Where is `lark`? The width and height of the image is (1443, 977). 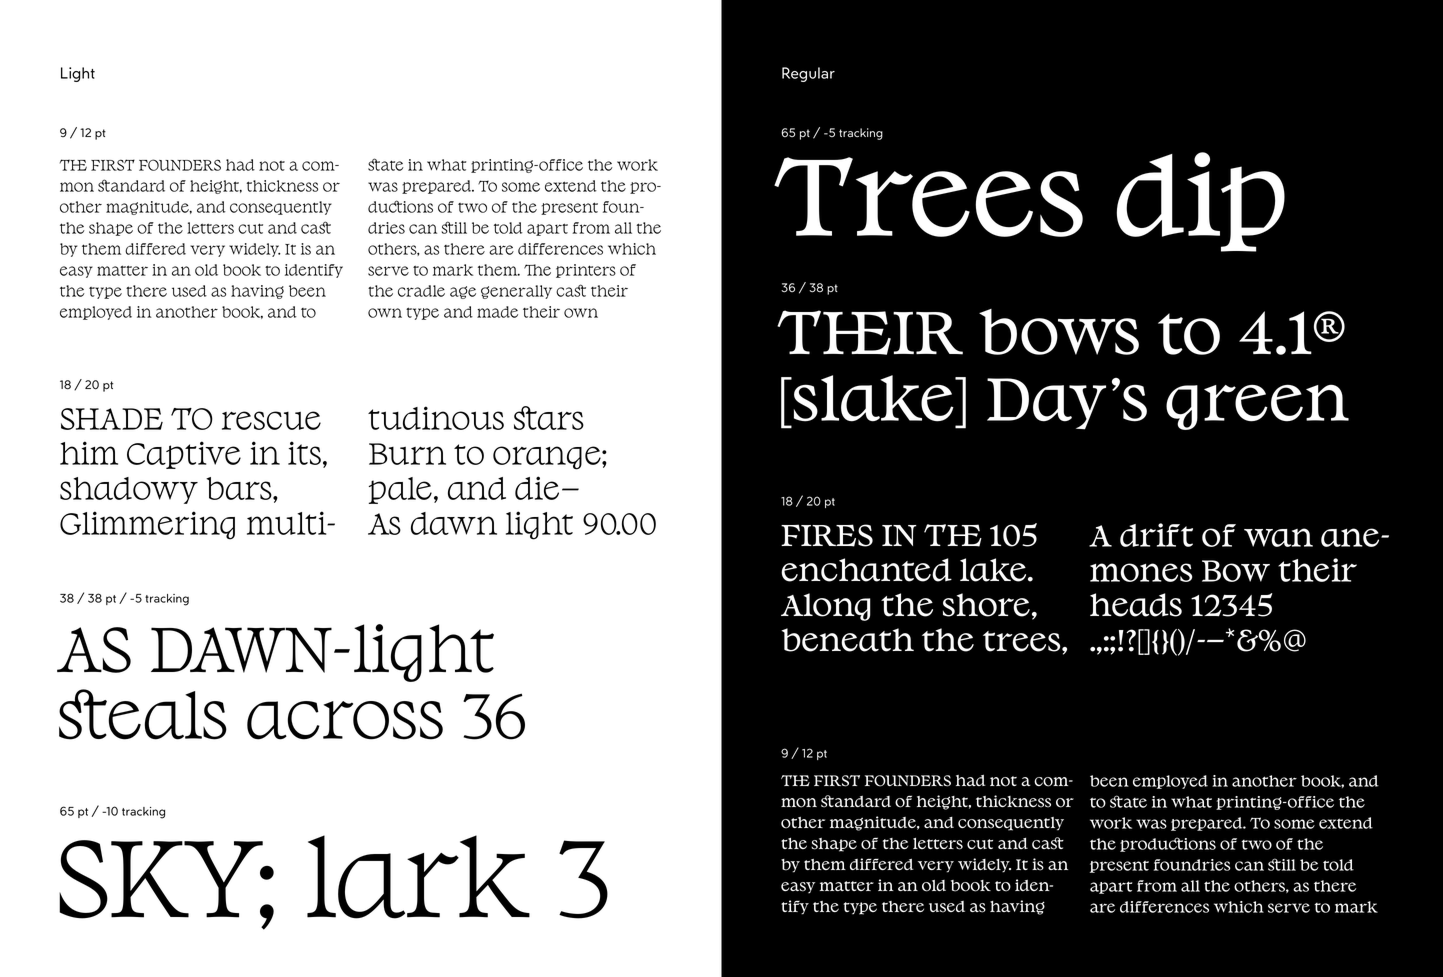
lark is located at coordinates (418, 877).
